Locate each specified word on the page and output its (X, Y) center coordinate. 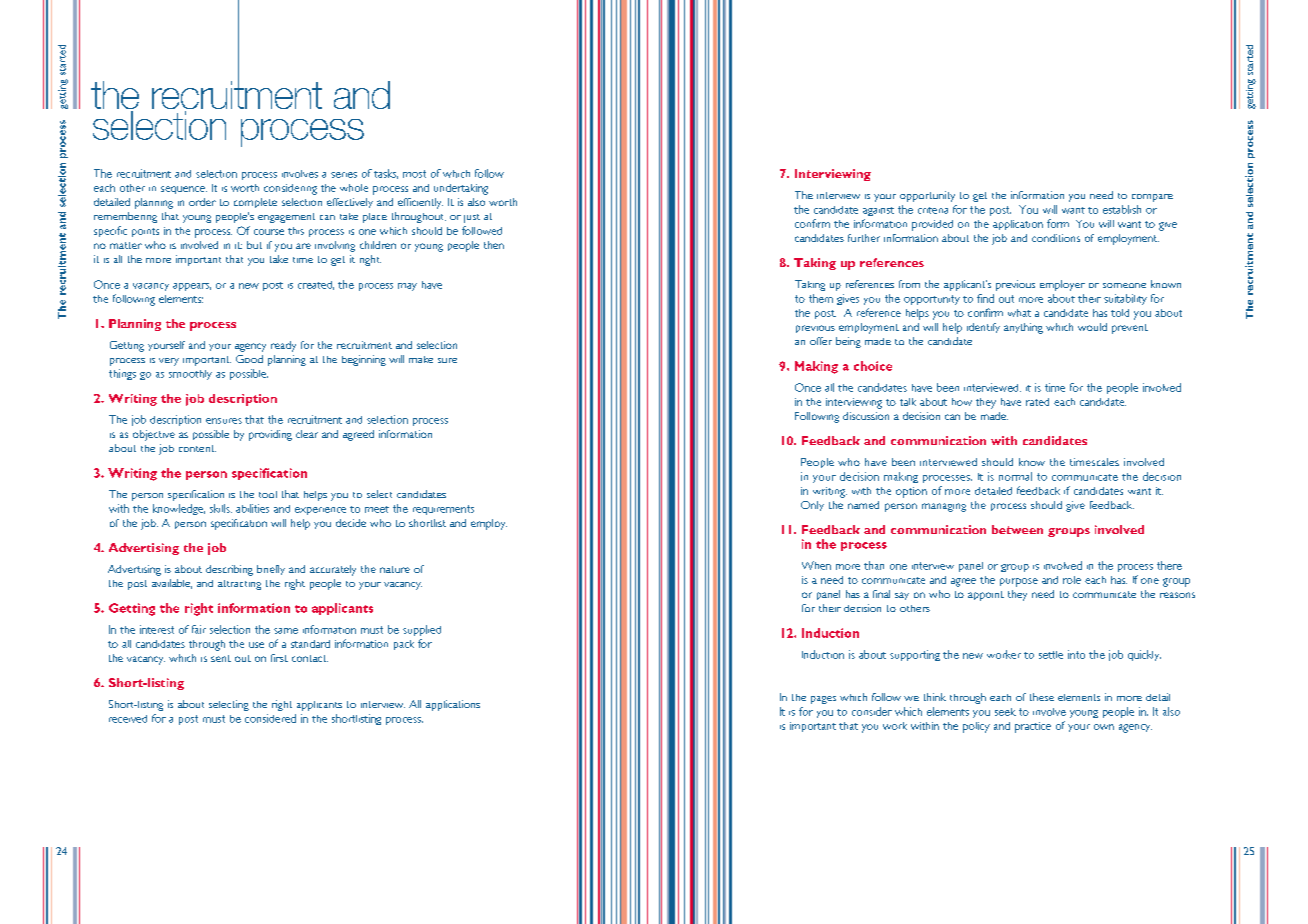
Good (249, 359)
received (128, 719)
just (472, 218)
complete (255, 203)
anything (1023, 328)
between (1017, 529)
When (816, 565)
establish (1122, 209)
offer (821, 341)
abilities (252, 508)
